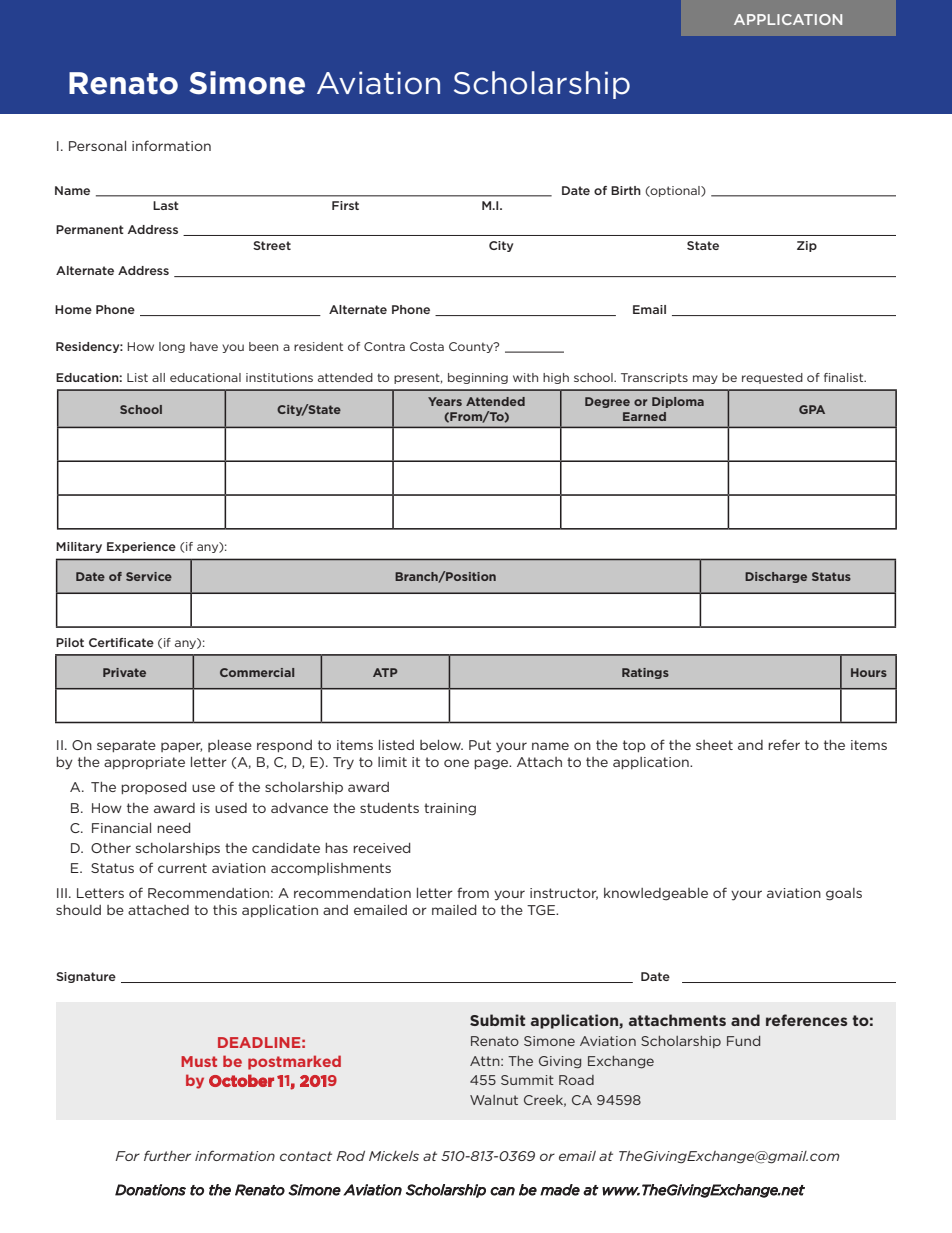 The image size is (952, 1233). I want to click on TGE, so click(542, 910).
